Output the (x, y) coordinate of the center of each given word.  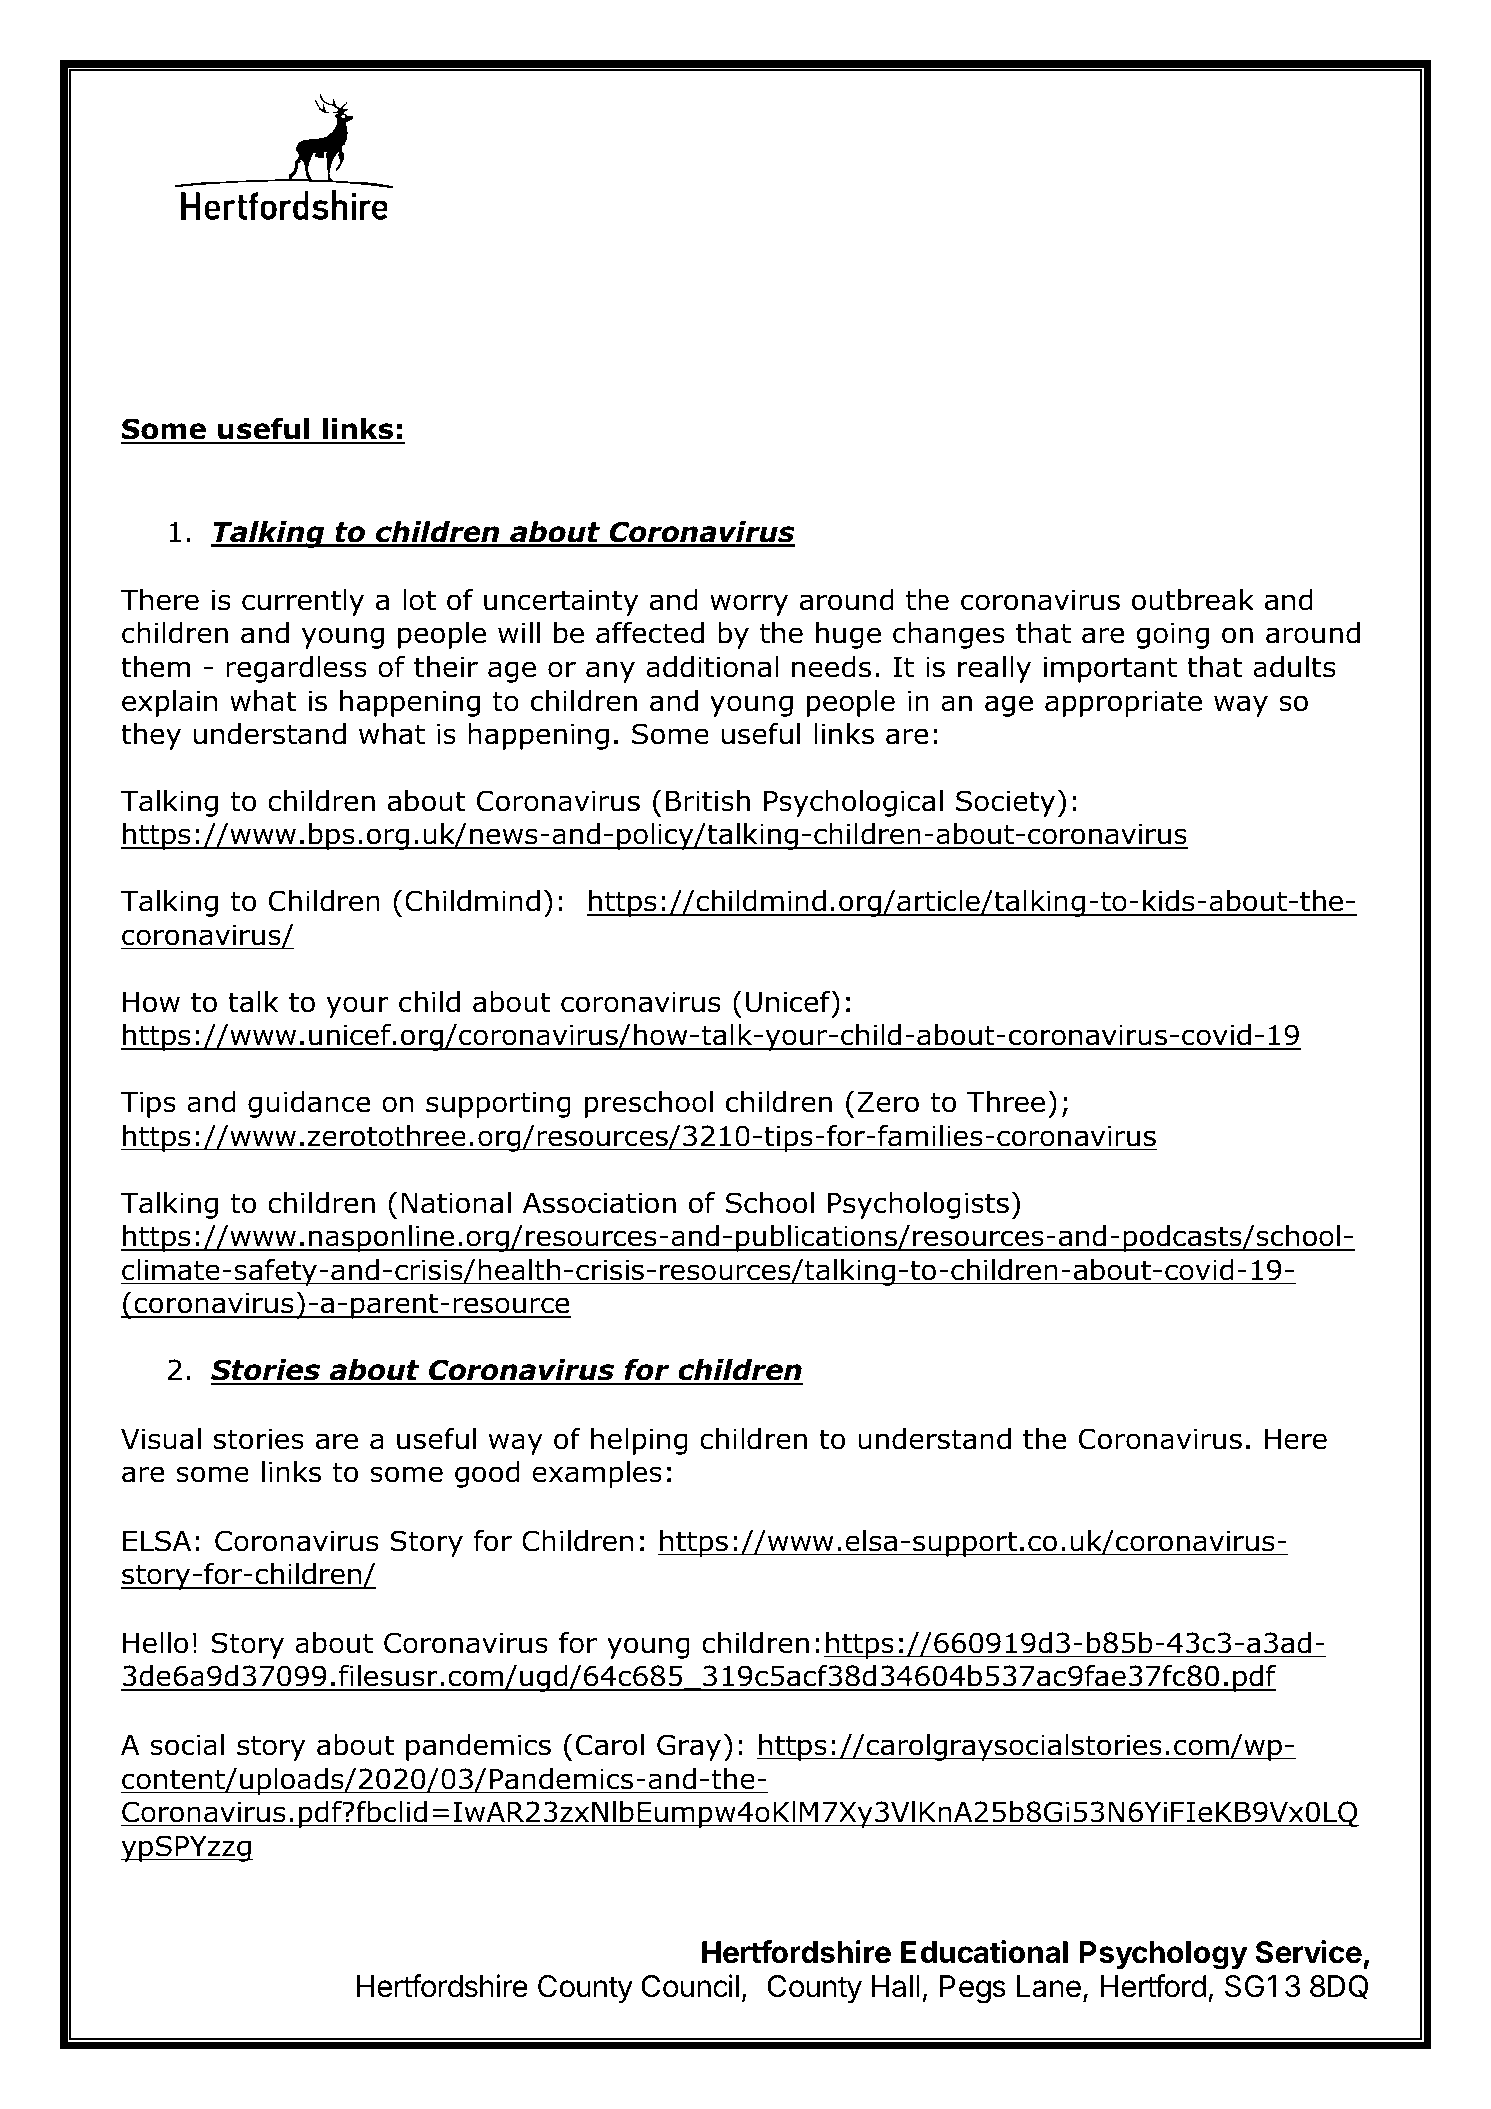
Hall (896, 1986)
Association (599, 1203)
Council (690, 1986)
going (1172, 635)
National (456, 1203)
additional (712, 667)
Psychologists (918, 1205)
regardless (296, 669)
